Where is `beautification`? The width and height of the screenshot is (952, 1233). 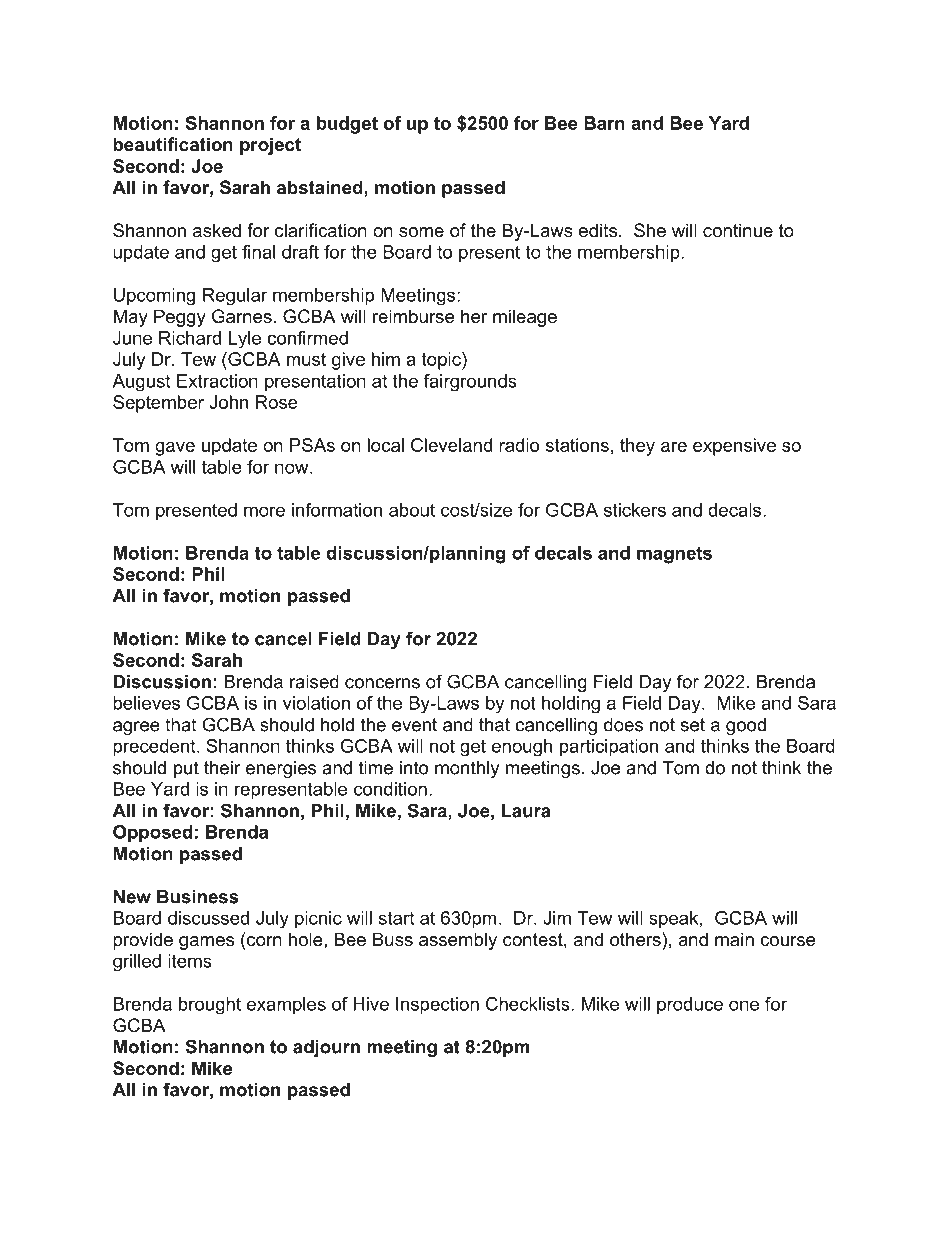
beautification is located at coordinates (173, 144).
